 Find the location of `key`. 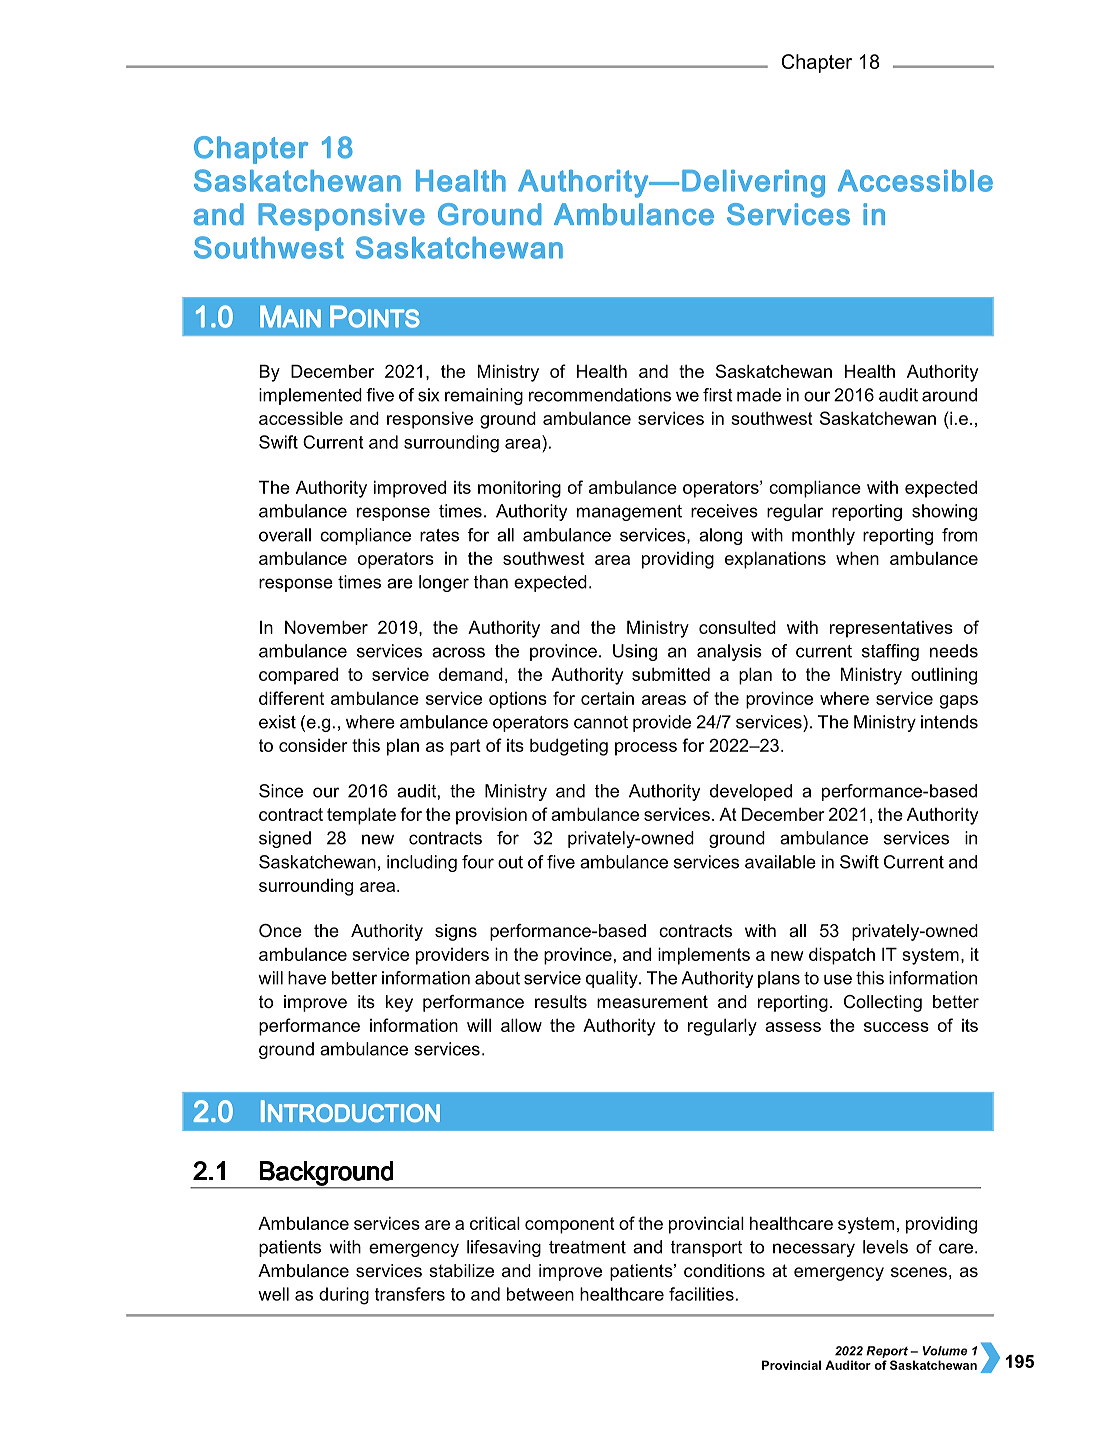

key is located at coordinates (399, 1003).
